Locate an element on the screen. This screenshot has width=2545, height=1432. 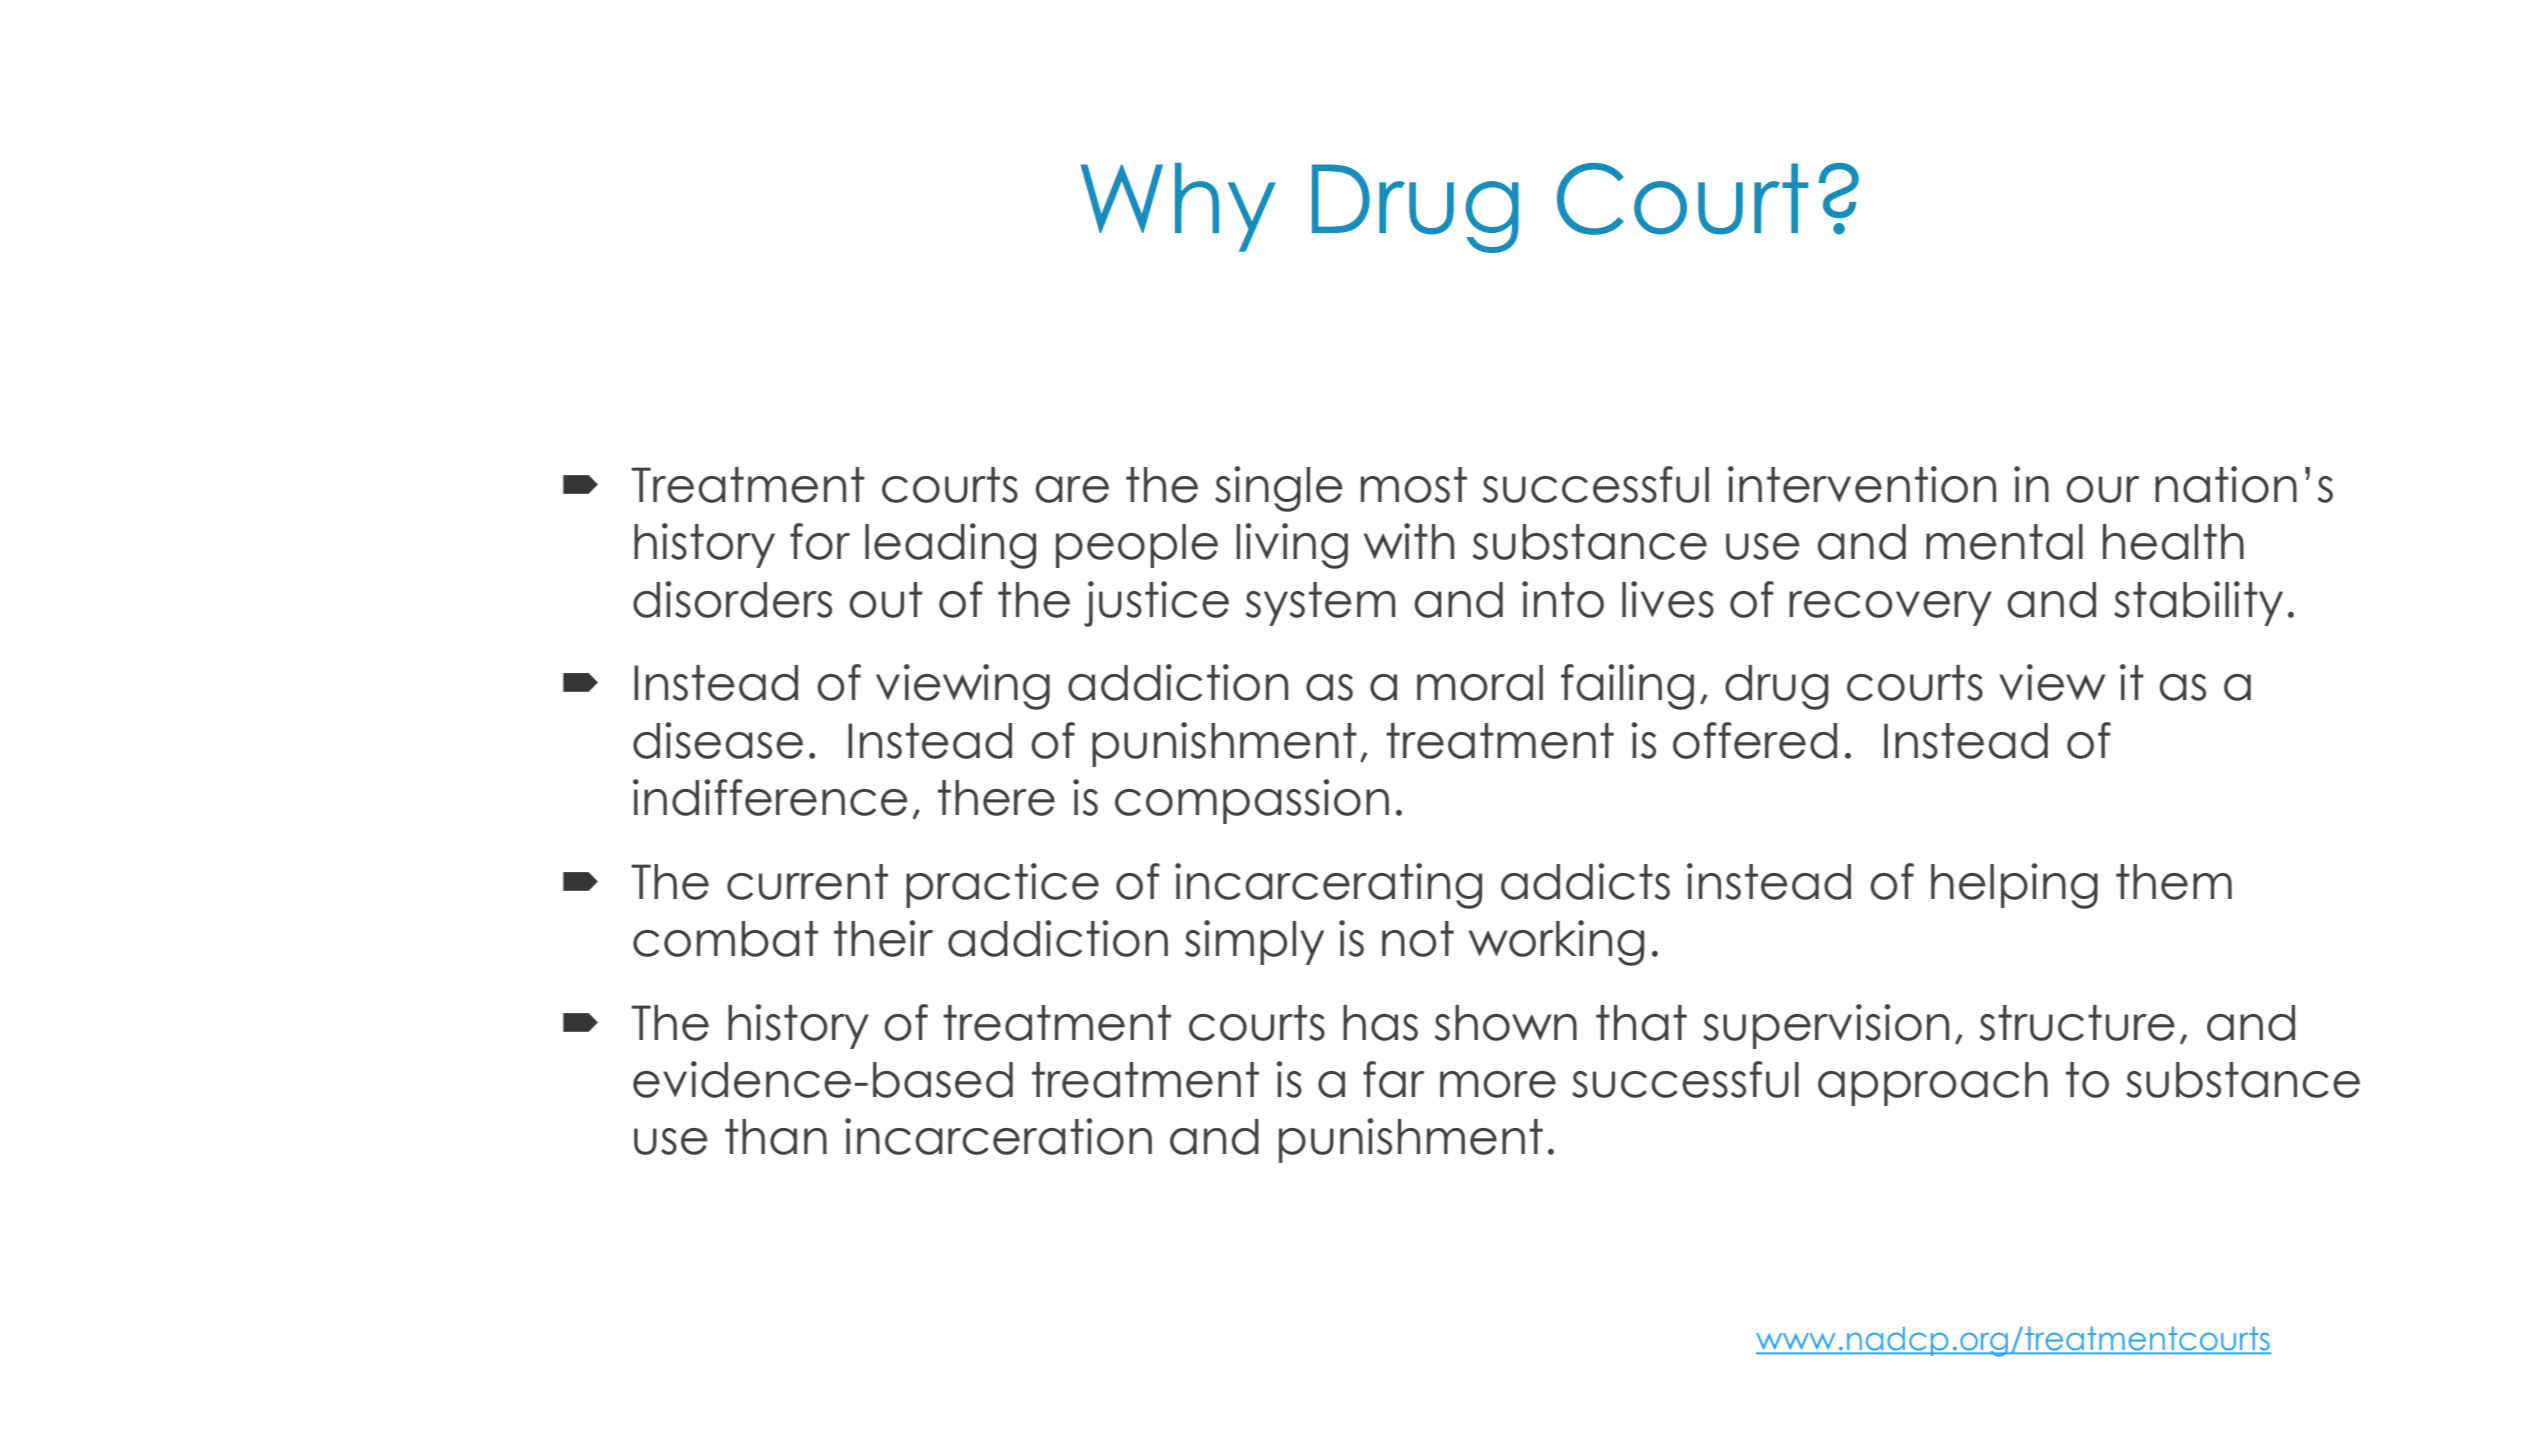
mental is located at coordinates (2004, 542).
